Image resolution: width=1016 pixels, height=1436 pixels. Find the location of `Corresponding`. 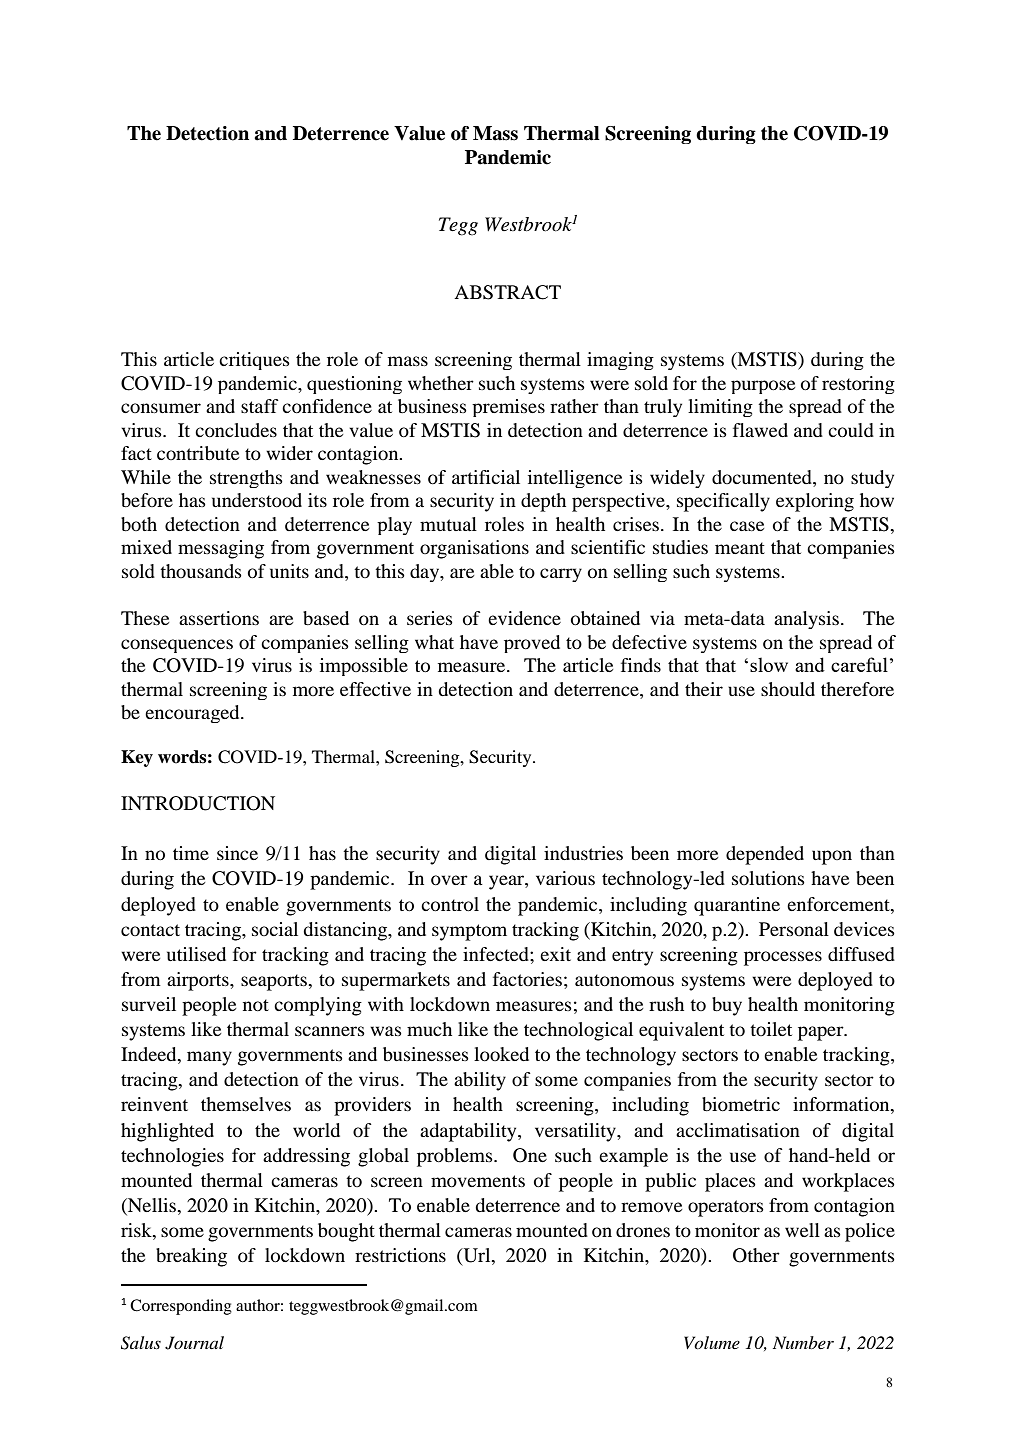

Corresponding is located at coordinates (181, 1307).
